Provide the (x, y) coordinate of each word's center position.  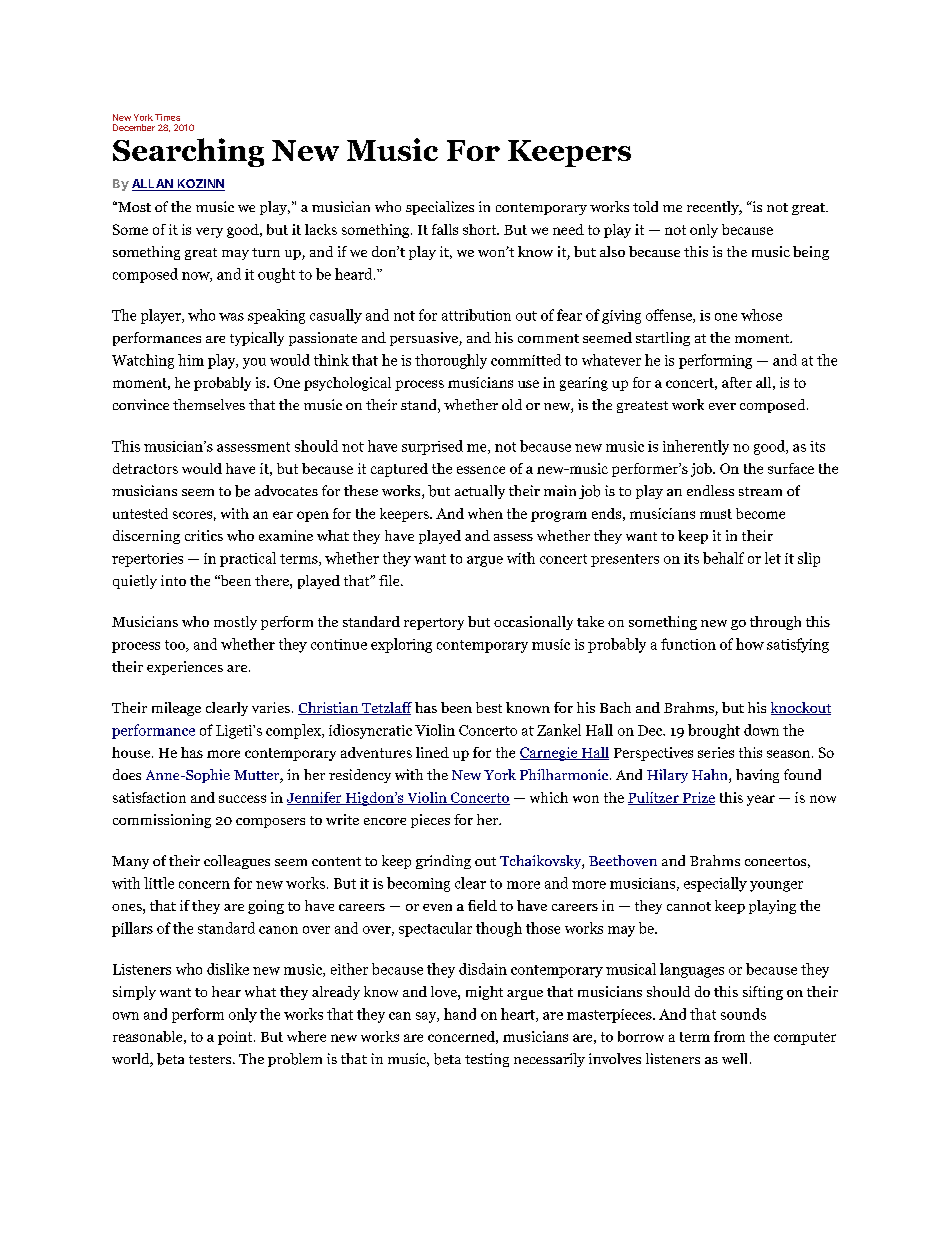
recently (714, 208)
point (236, 1038)
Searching (188, 152)
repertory (434, 624)
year (761, 800)
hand (460, 1014)
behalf (723, 558)
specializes (440, 208)
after (737, 382)
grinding (443, 862)
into (173, 580)
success (242, 799)
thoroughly (451, 361)
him (191, 360)
